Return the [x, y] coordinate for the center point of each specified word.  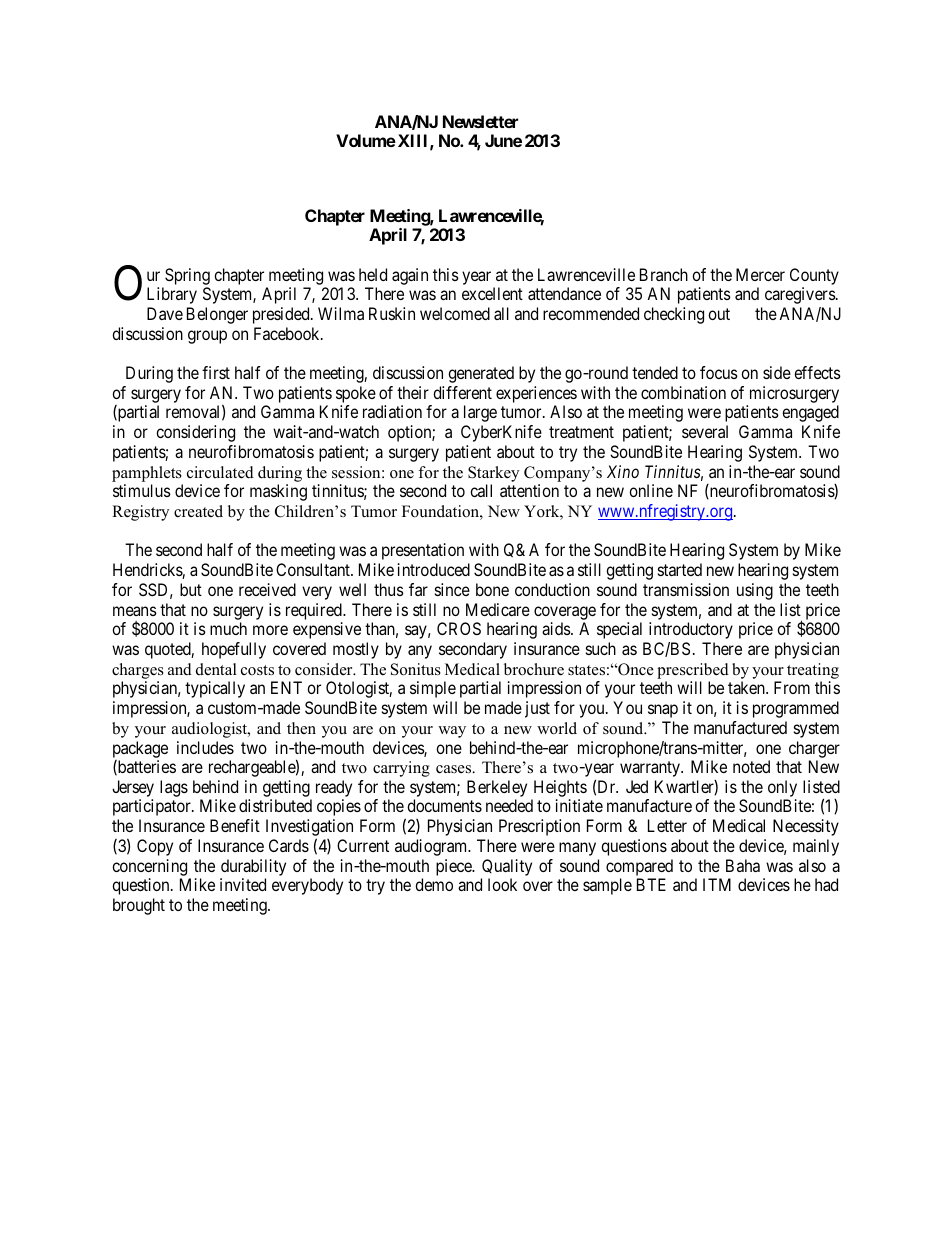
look [502, 884]
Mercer [760, 274]
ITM [717, 884]
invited [243, 884]
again [410, 276]
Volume [366, 140]
